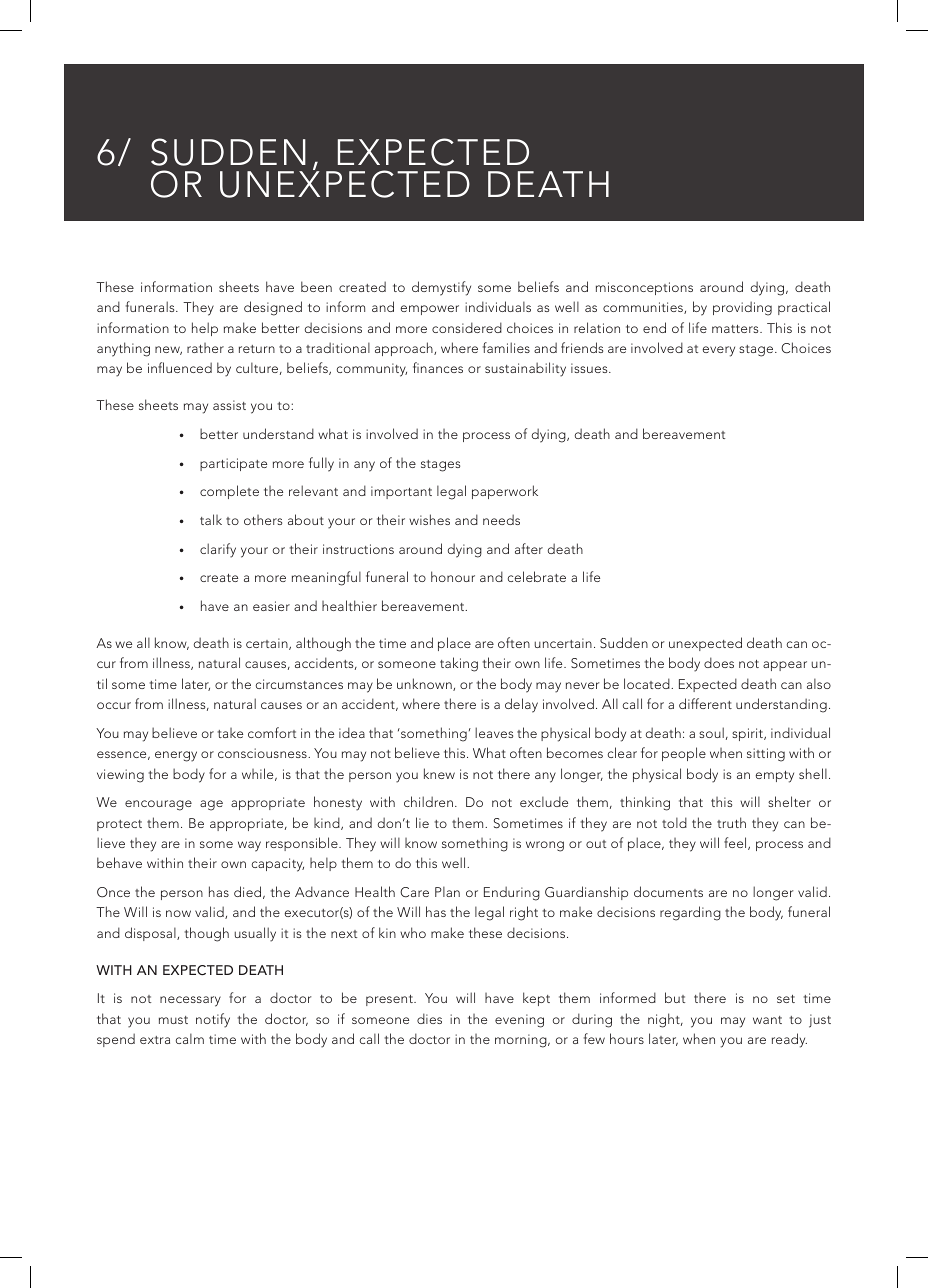  Describe the element at coordinates (767, 1020) in the screenshot. I see `want` at that location.
